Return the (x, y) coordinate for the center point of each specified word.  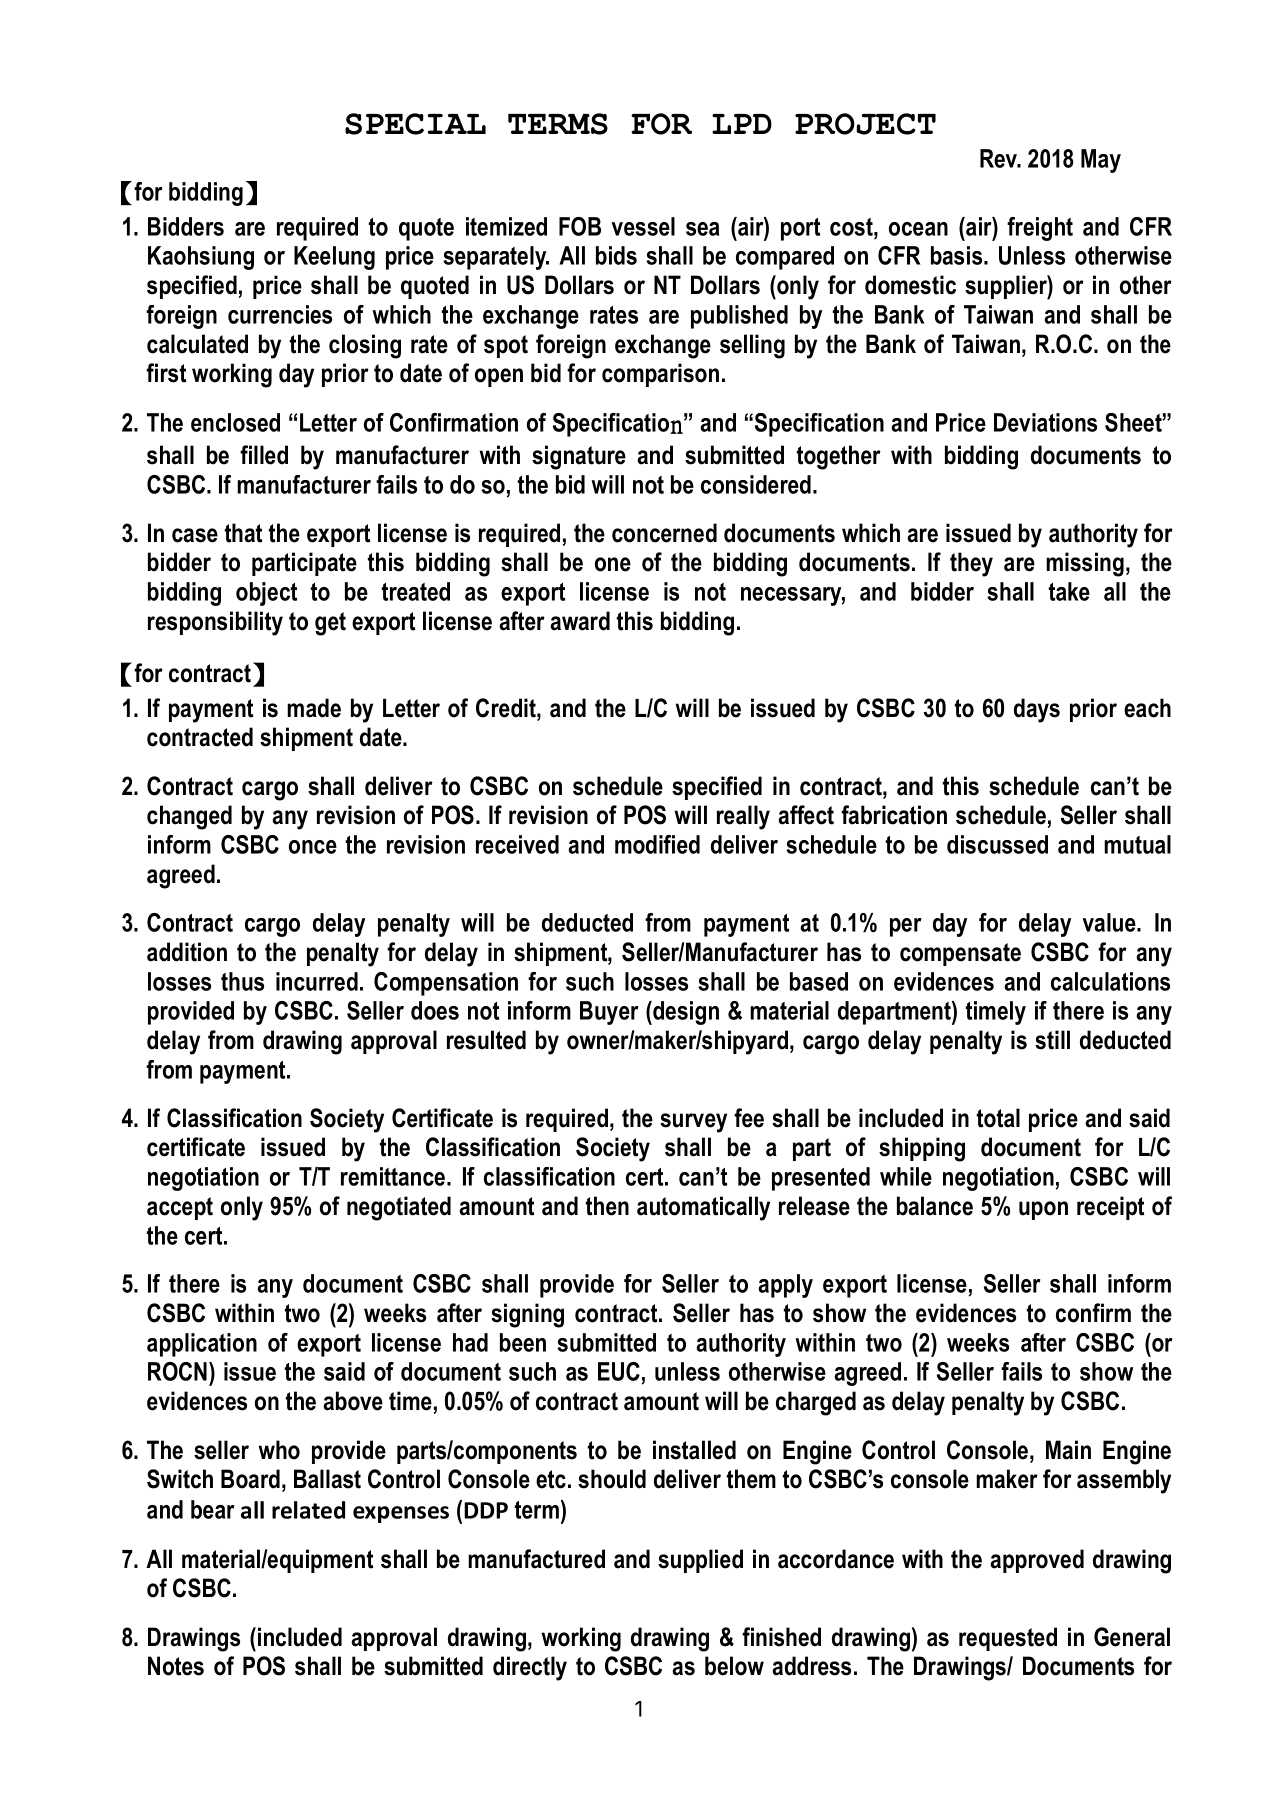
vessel (643, 226)
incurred (317, 981)
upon (1043, 1210)
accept (180, 1208)
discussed (997, 844)
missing (1085, 564)
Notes (176, 1666)
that (243, 533)
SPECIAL (415, 124)
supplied (700, 1561)
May (1101, 161)
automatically (703, 1208)
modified (657, 844)
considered (756, 484)
